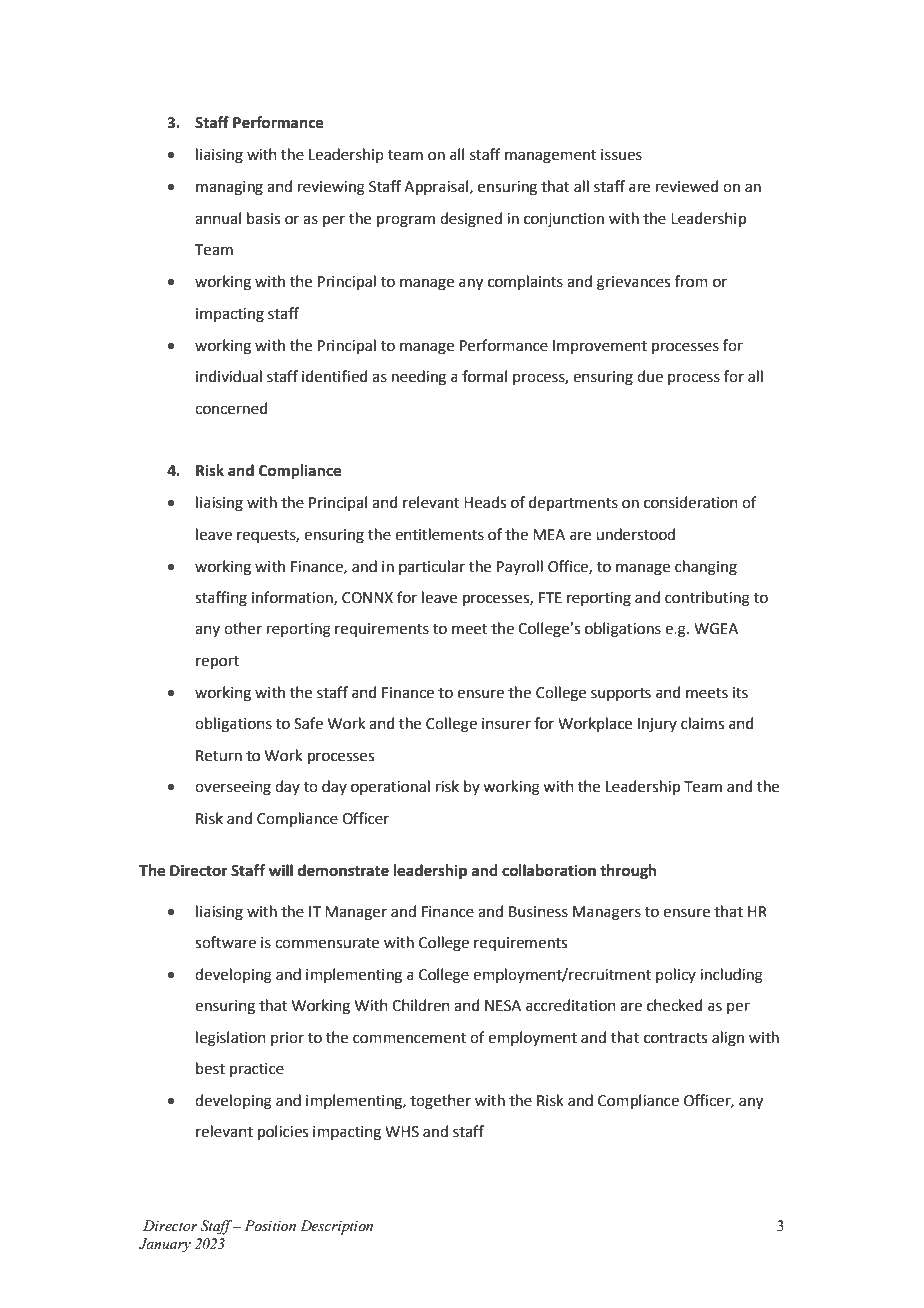  What do you see at coordinates (231, 408) in the image?
I see `concerned` at bounding box center [231, 408].
